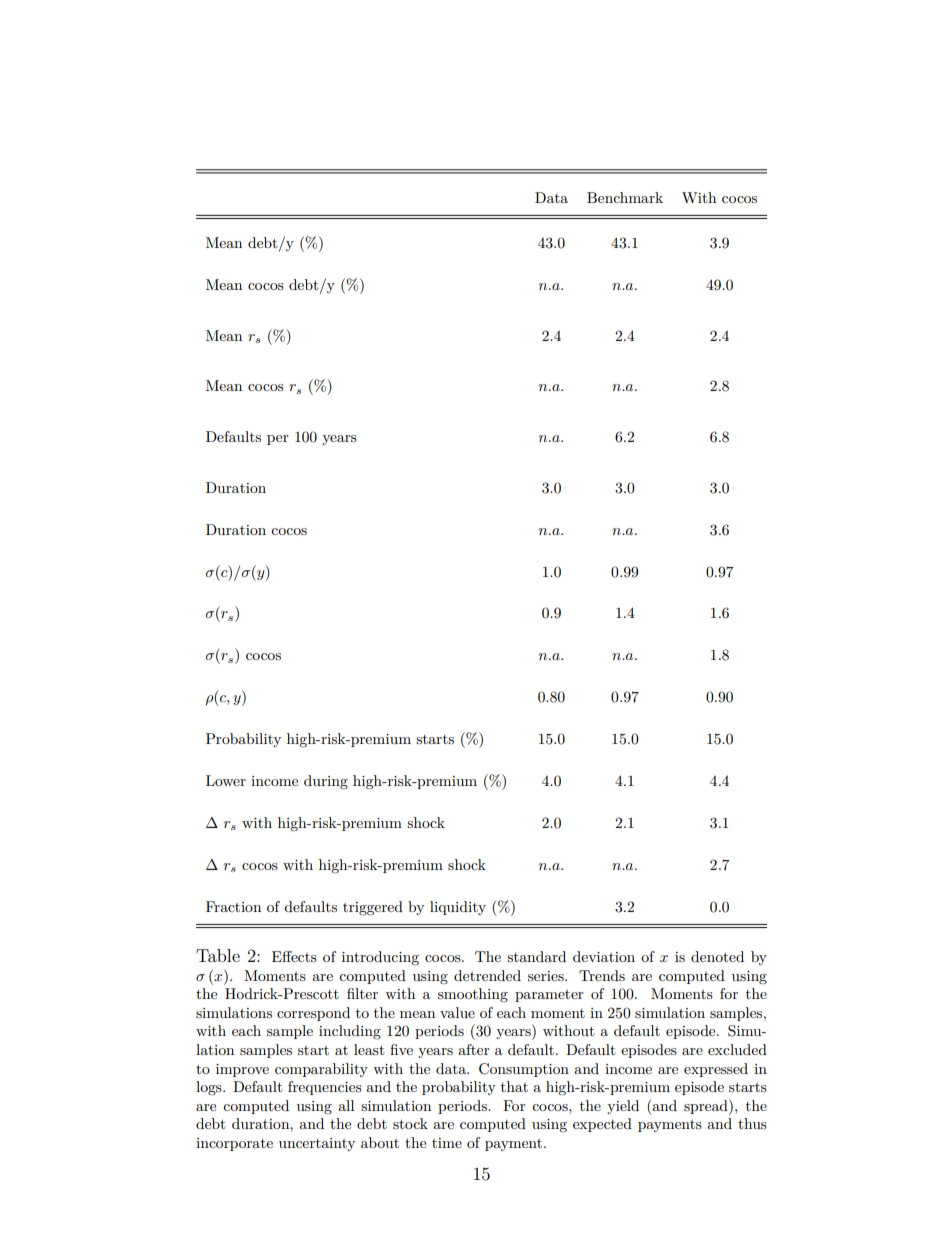  Describe the element at coordinates (226, 780) in the image. I see `Lower` at that location.
